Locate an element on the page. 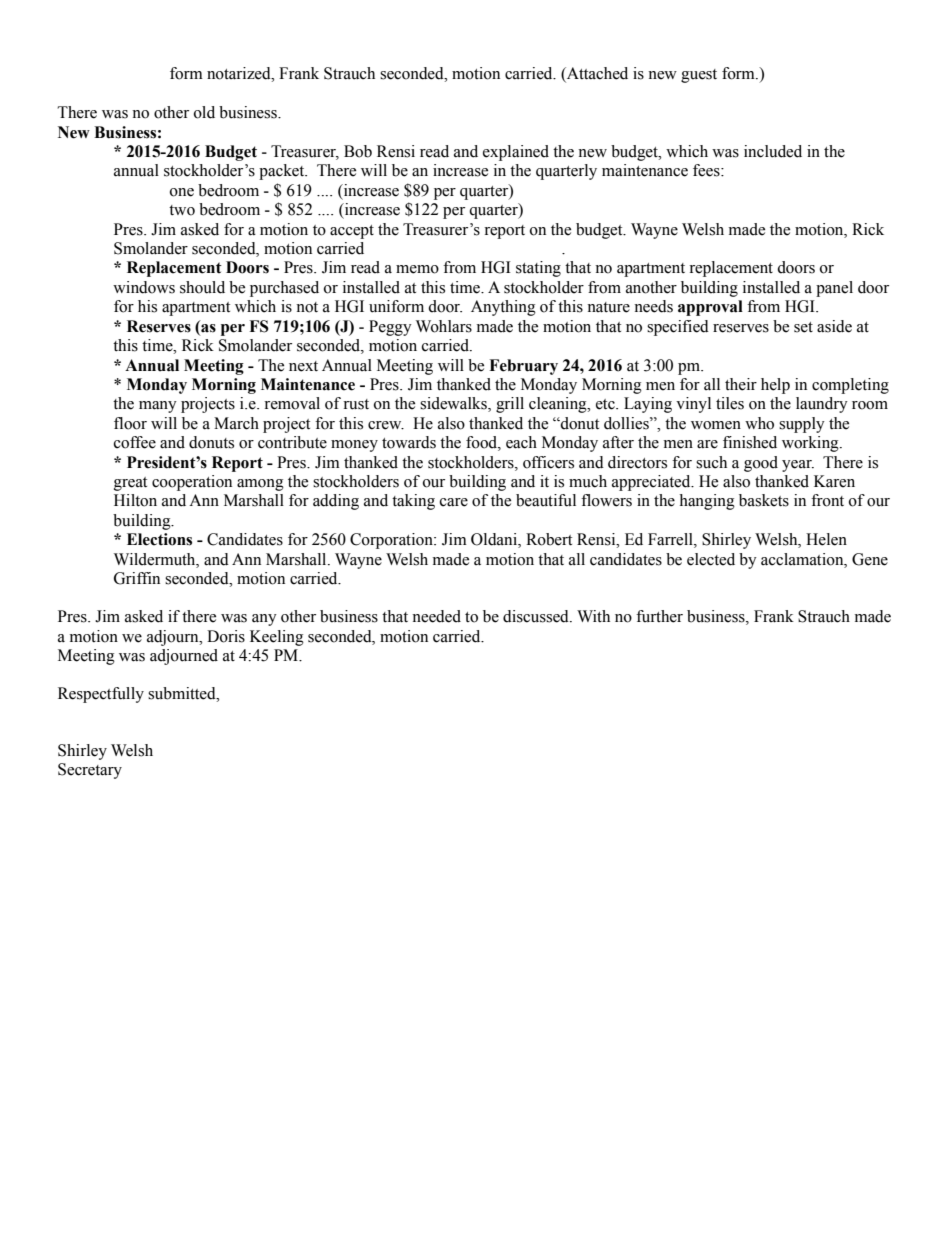  packet is located at coordinates (283, 172).
